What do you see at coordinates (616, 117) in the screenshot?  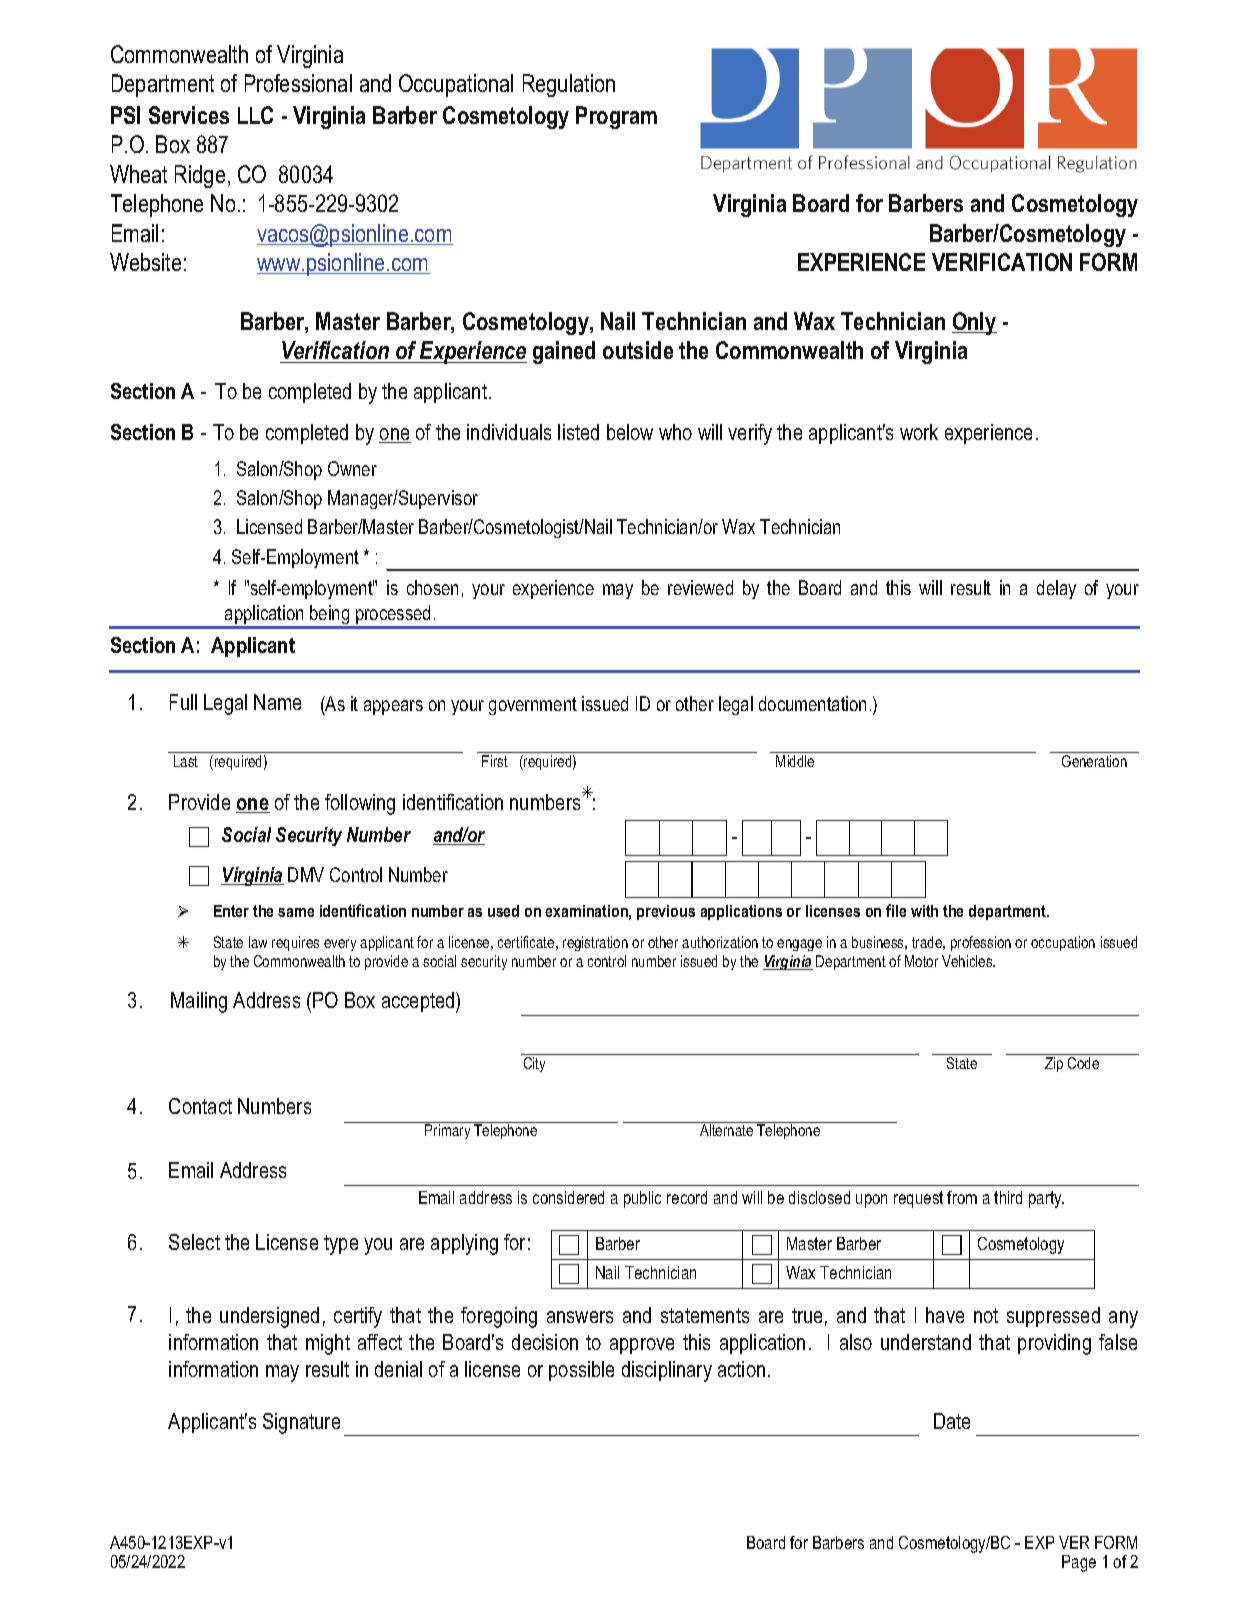 I see `Program` at bounding box center [616, 117].
